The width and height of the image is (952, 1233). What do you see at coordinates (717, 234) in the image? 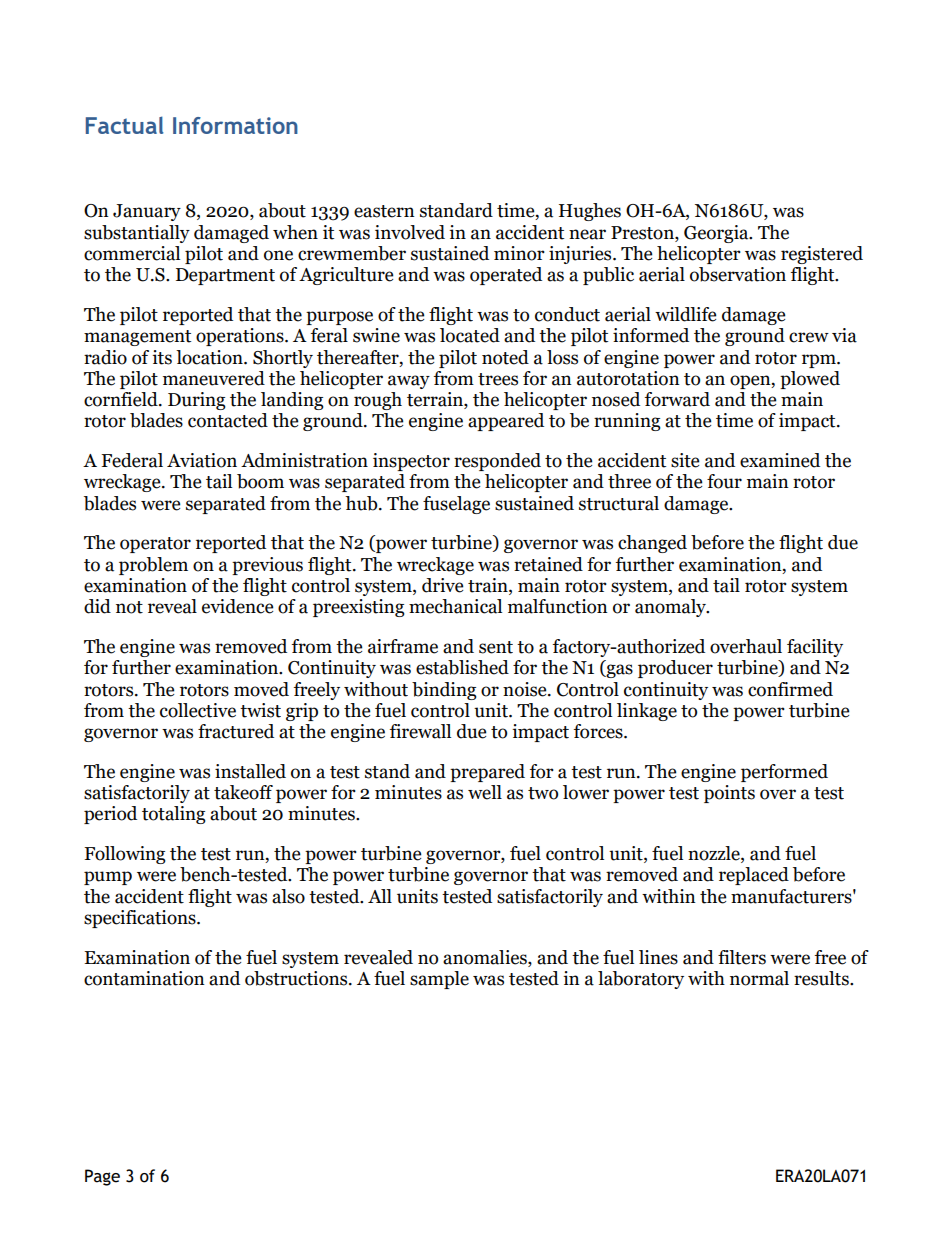
I see `Georgia` at bounding box center [717, 234].
